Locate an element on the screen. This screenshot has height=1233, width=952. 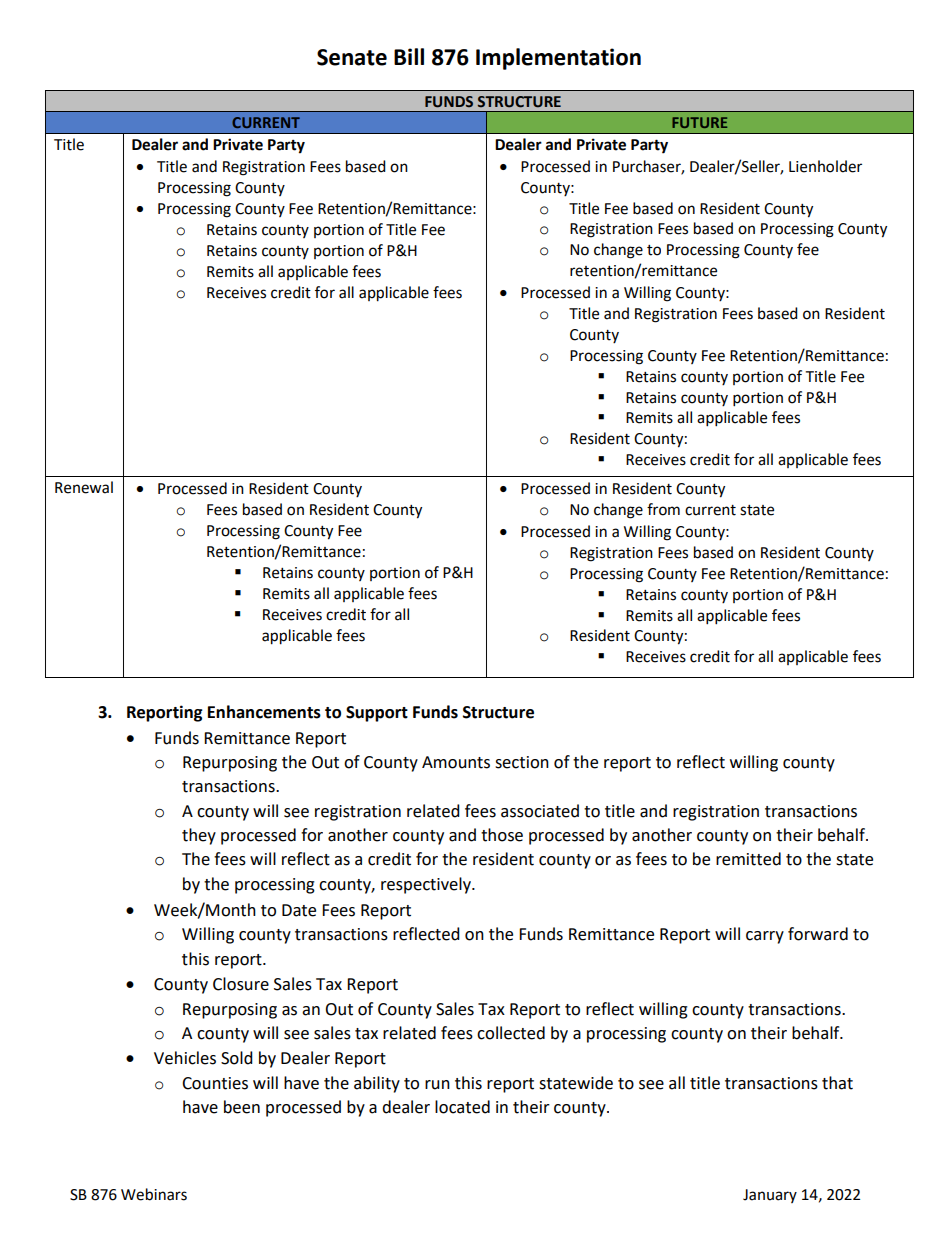
Webinars is located at coordinates (154, 1194).
